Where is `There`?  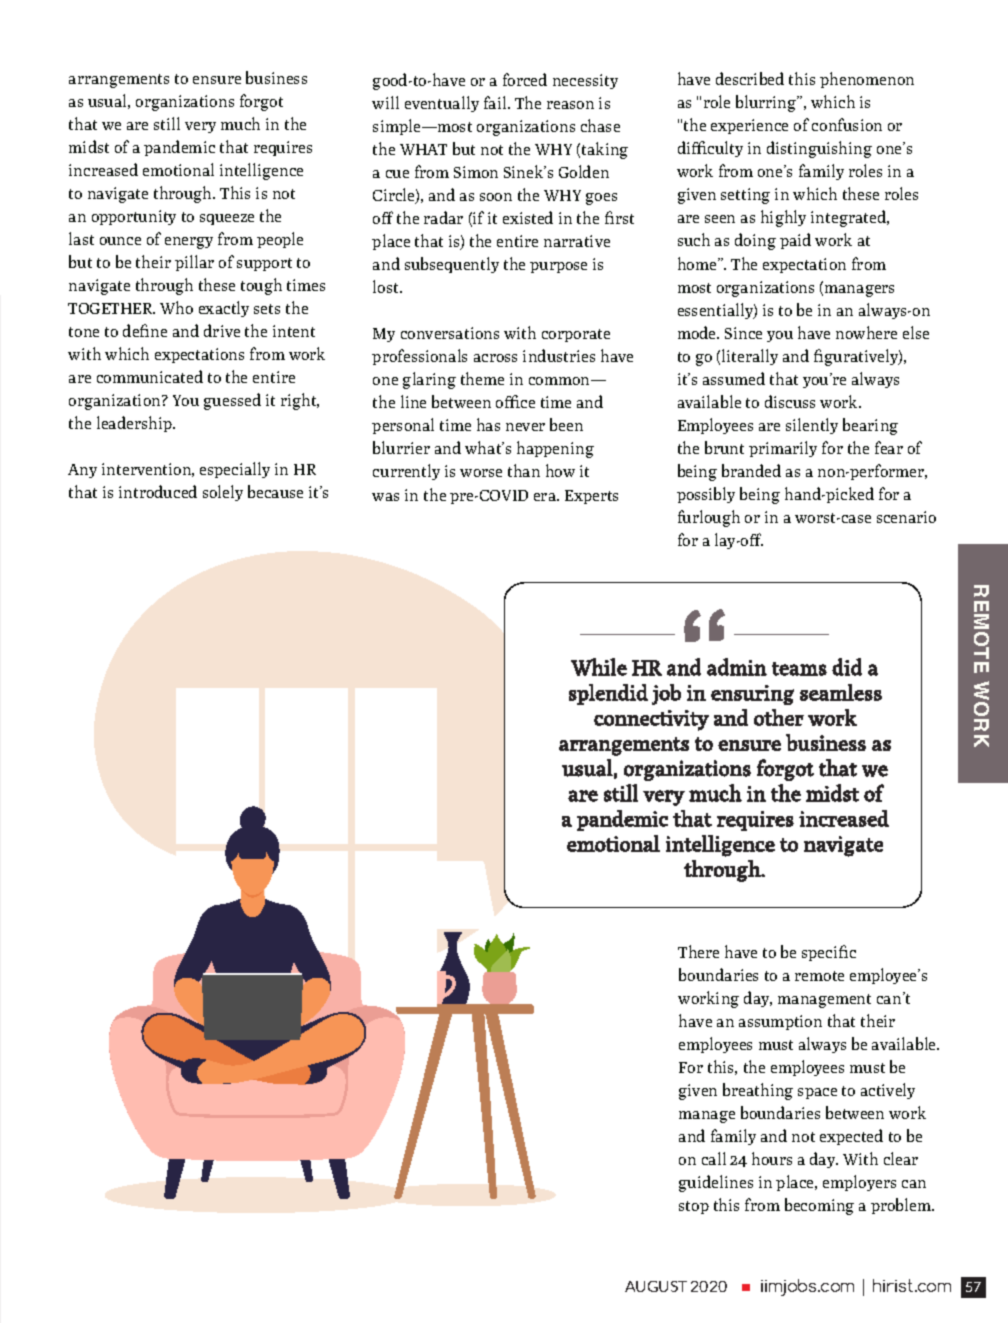
There is located at coordinates (698, 951).
